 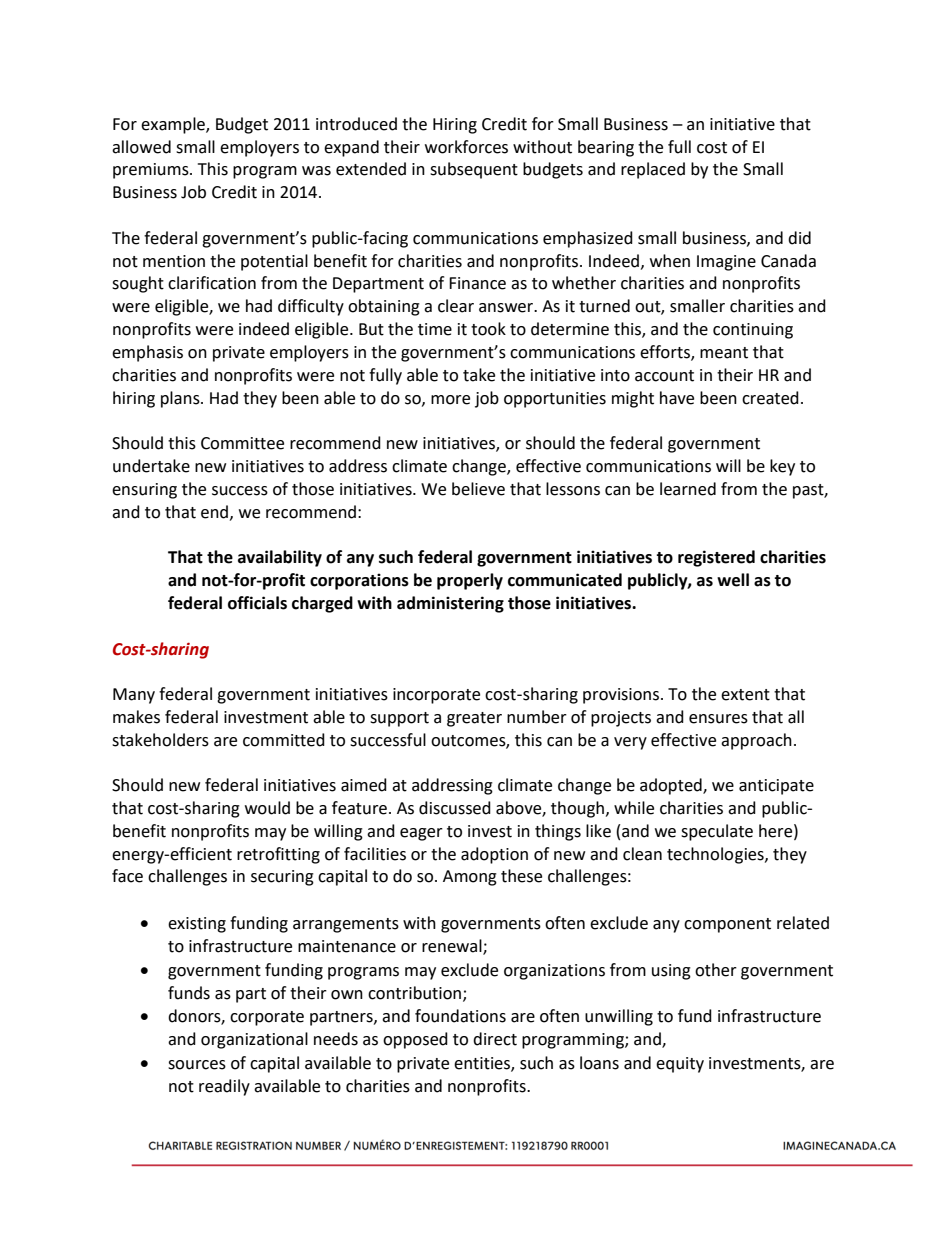 What do you see at coordinates (466, 147) in the screenshot?
I see `workforces` at bounding box center [466, 147].
